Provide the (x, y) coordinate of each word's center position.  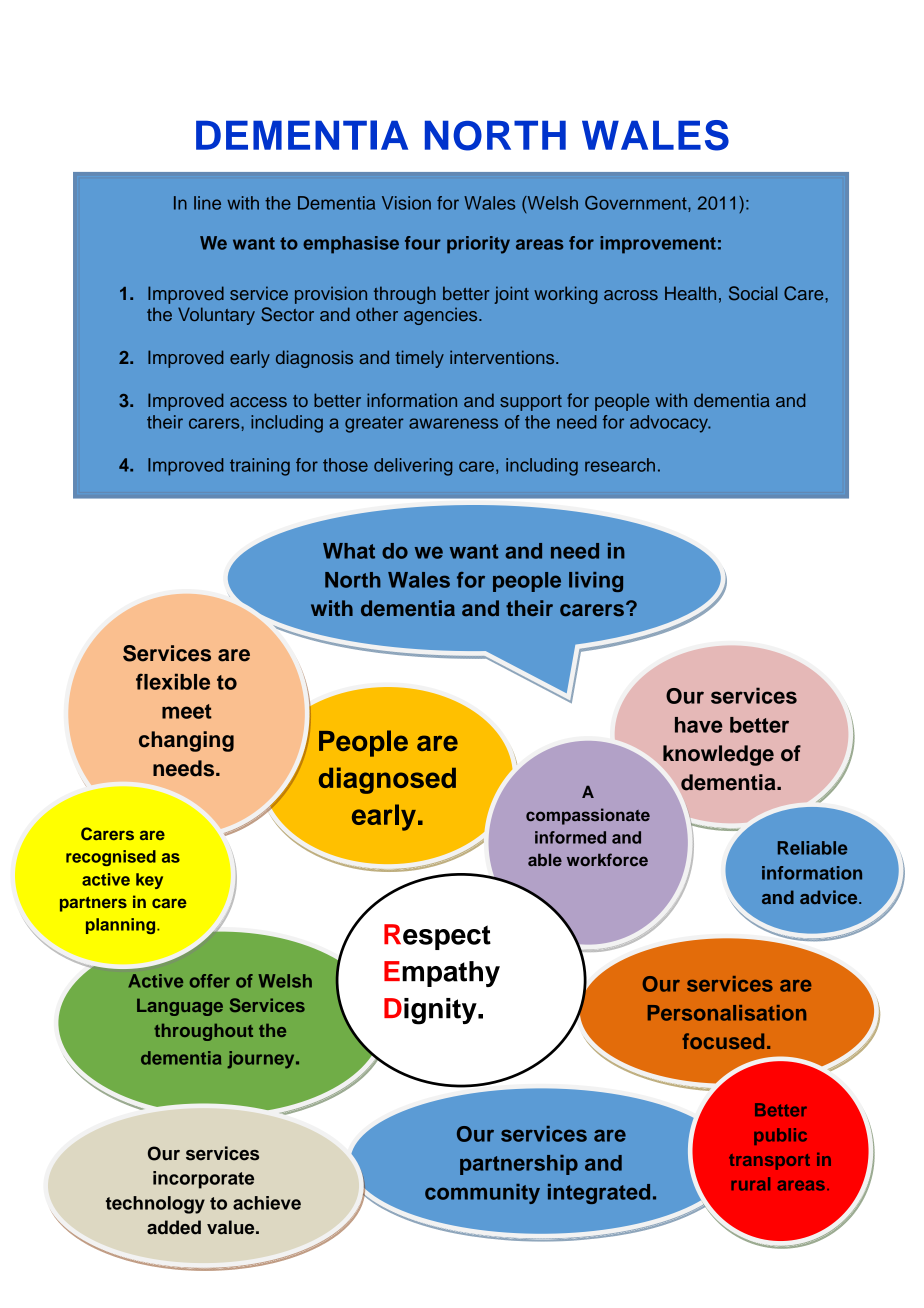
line (207, 203)
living (596, 582)
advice (830, 897)
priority (478, 245)
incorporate (203, 1180)
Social (753, 293)
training (260, 467)
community (482, 1194)
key (149, 881)
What (349, 551)
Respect (437, 937)
